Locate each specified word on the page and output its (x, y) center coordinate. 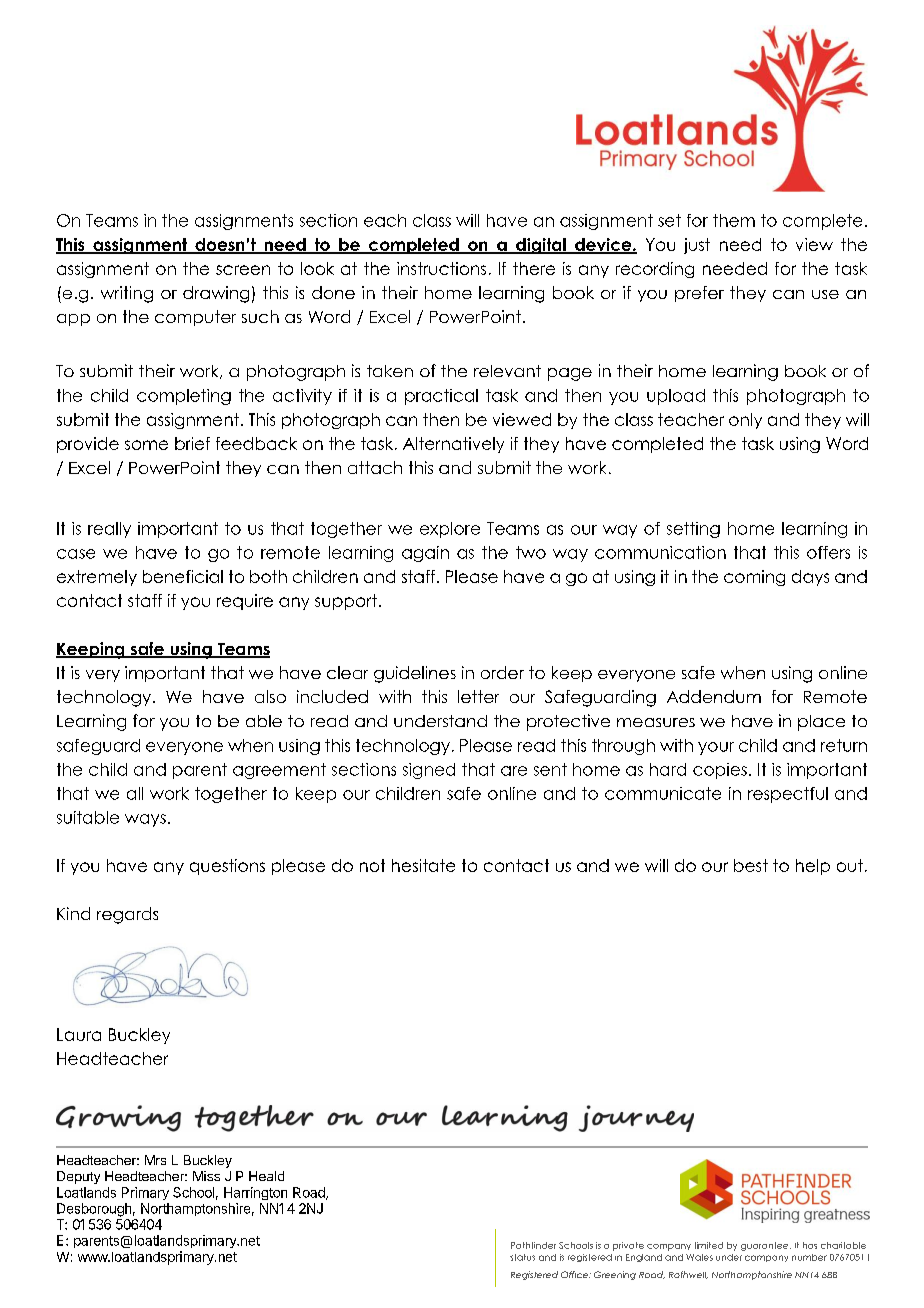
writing (127, 294)
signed (429, 771)
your (716, 748)
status (522, 1257)
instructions (441, 268)
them (734, 220)
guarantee (766, 1246)
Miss (206, 1176)
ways (145, 820)
